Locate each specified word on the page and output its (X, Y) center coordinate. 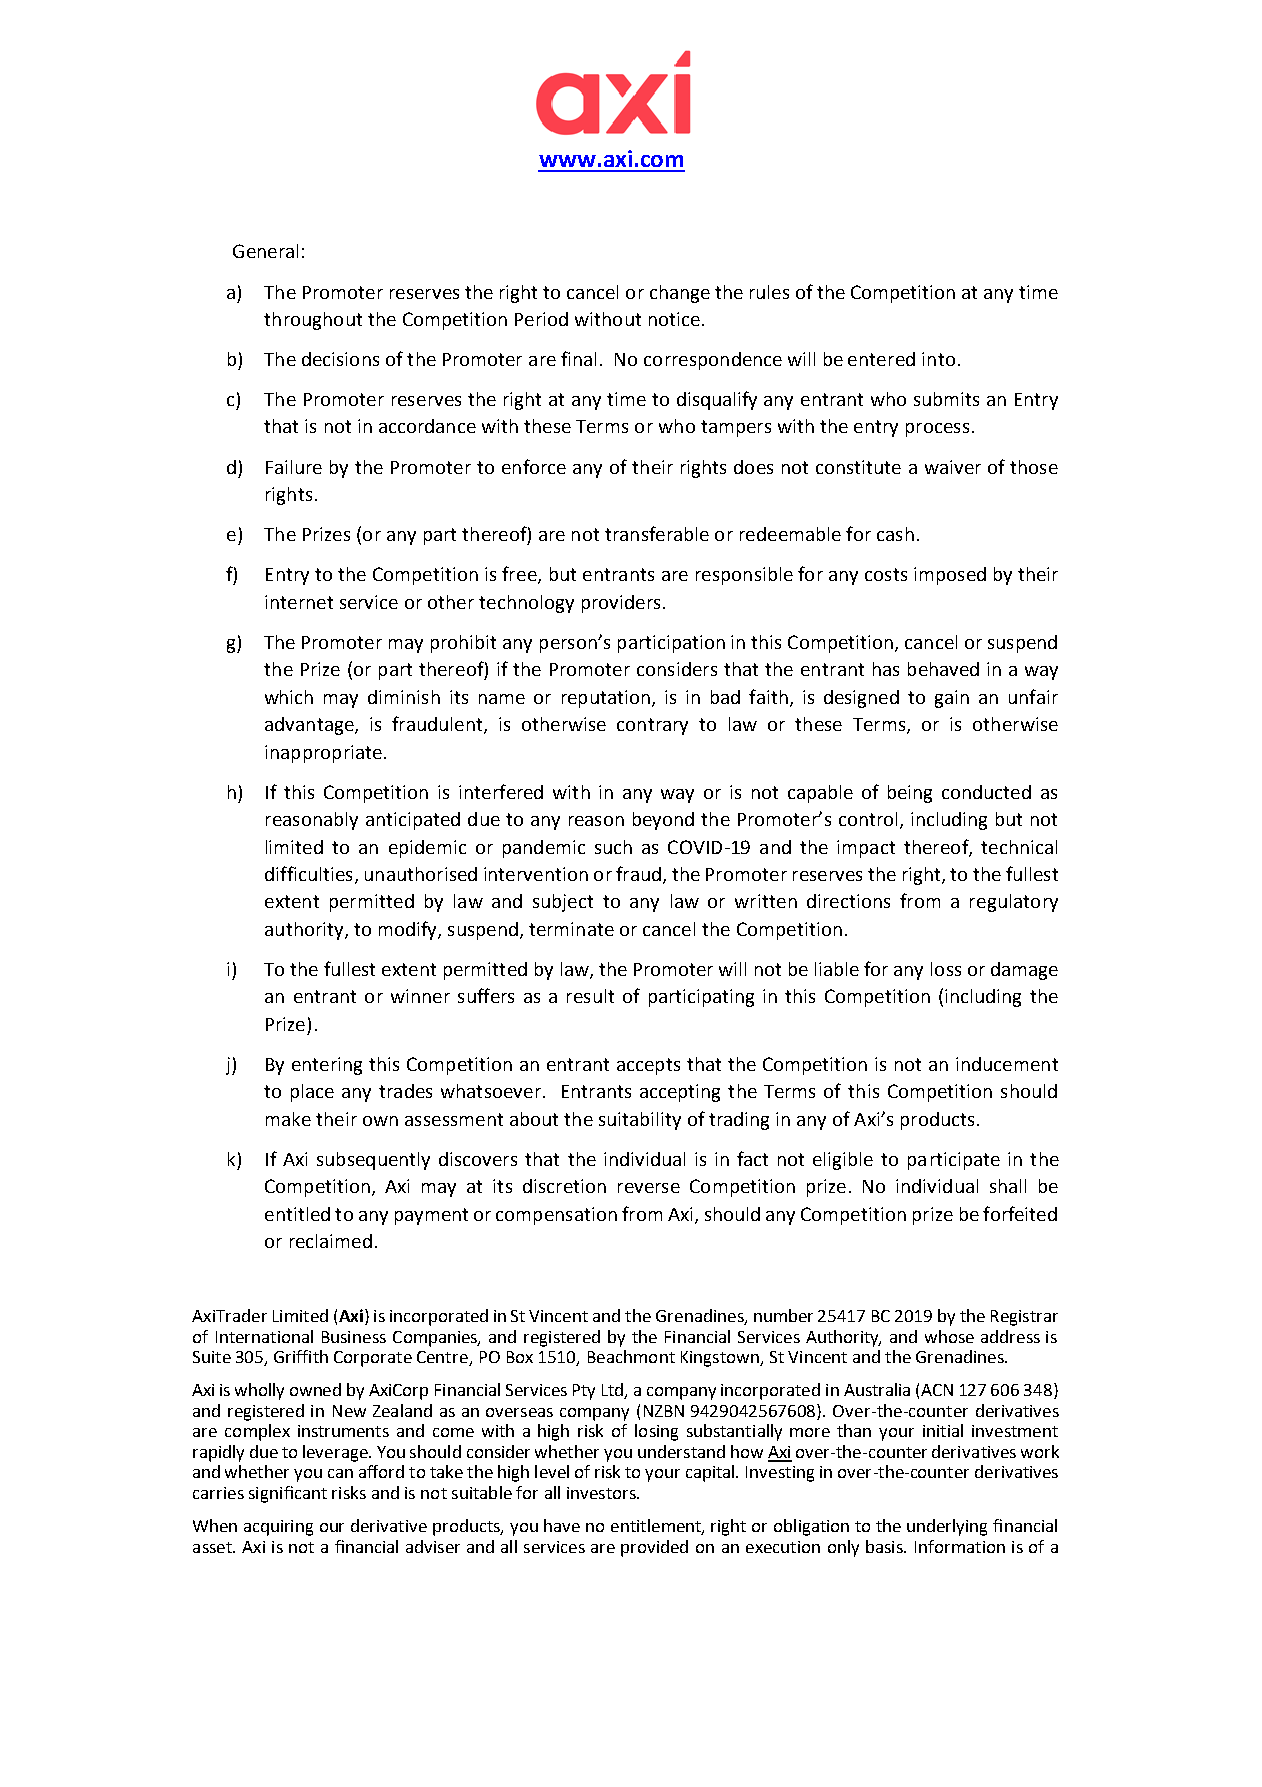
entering (327, 1066)
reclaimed (331, 1241)
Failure (294, 467)
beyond (663, 821)
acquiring (278, 1528)
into (938, 359)
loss (946, 969)
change (680, 294)
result (590, 996)
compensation (556, 1216)
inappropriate (323, 754)
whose (949, 1336)
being (910, 794)
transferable (657, 533)
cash (895, 534)
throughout (313, 321)
